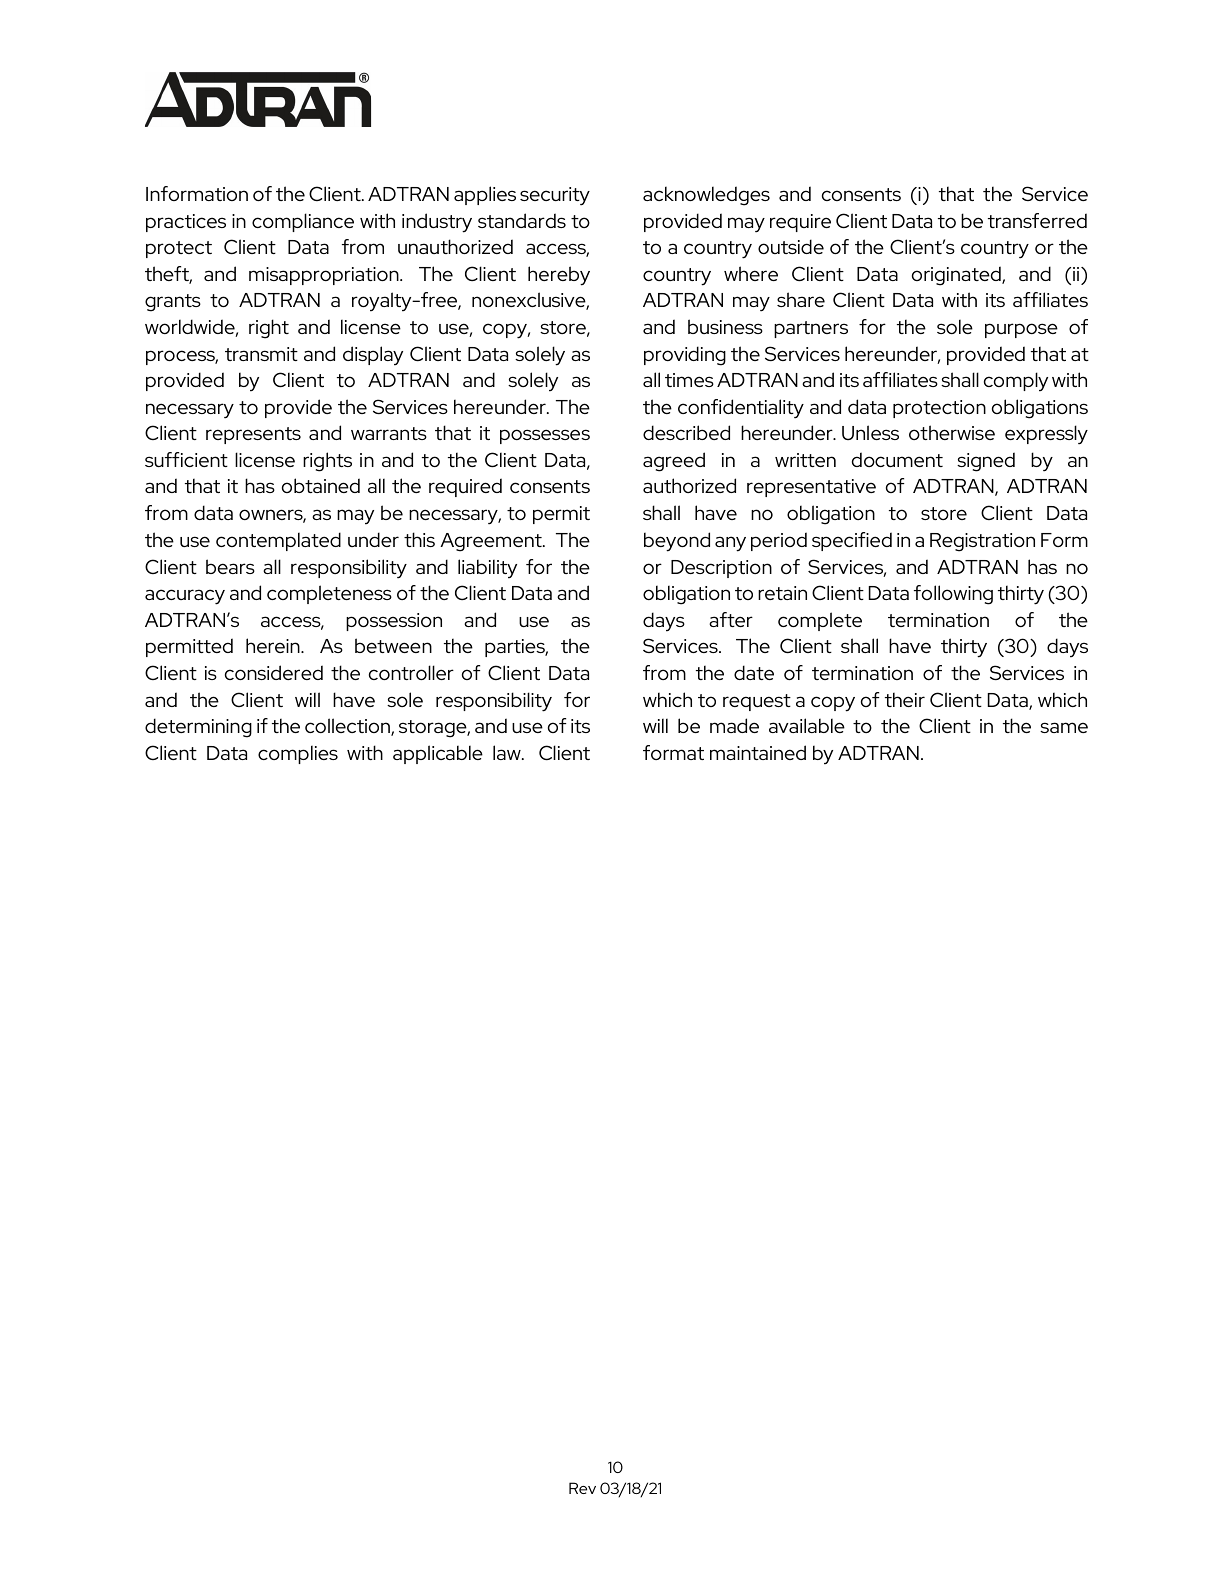 The width and height of the screenshot is (1231, 1593). I want to click on law, so click(508, 752).
